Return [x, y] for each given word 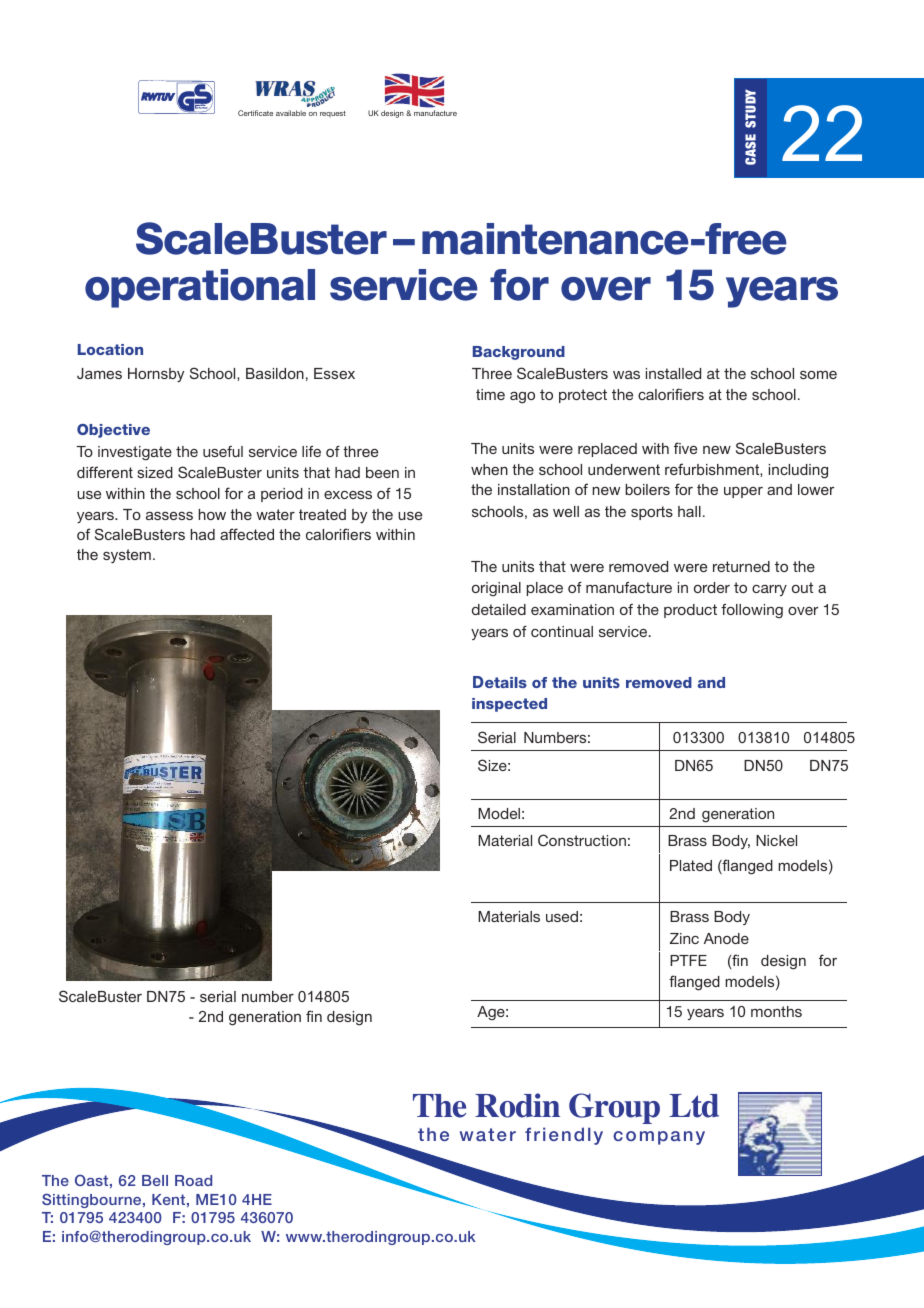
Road [193, 1180]
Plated [691, 865]
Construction [582, 840]
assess [169, 516]
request [333, 114]
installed [673, 373]
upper [743, 492]
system [127, 556]
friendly [564, 1136]
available [291, 113]
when [489, 469]
